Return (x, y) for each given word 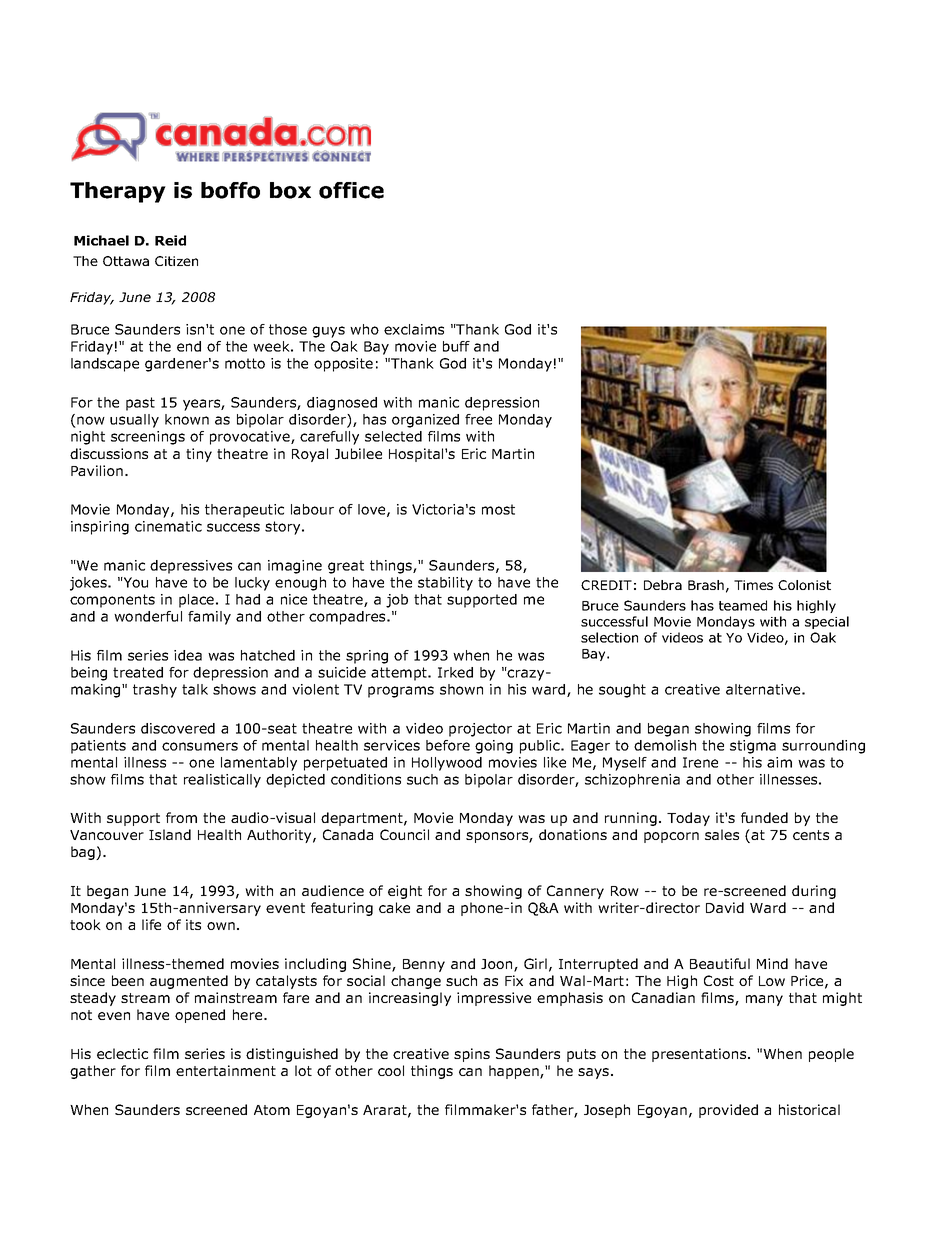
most (498, 509)
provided (728, 1111)
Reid (170, 240)
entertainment (226, 1070)
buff (456, 346)
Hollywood (447, 764)
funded (764, 817)
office (351, 190)
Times (753, 585)
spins (472, 1055)
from (181, 817)
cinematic (168, 526)
